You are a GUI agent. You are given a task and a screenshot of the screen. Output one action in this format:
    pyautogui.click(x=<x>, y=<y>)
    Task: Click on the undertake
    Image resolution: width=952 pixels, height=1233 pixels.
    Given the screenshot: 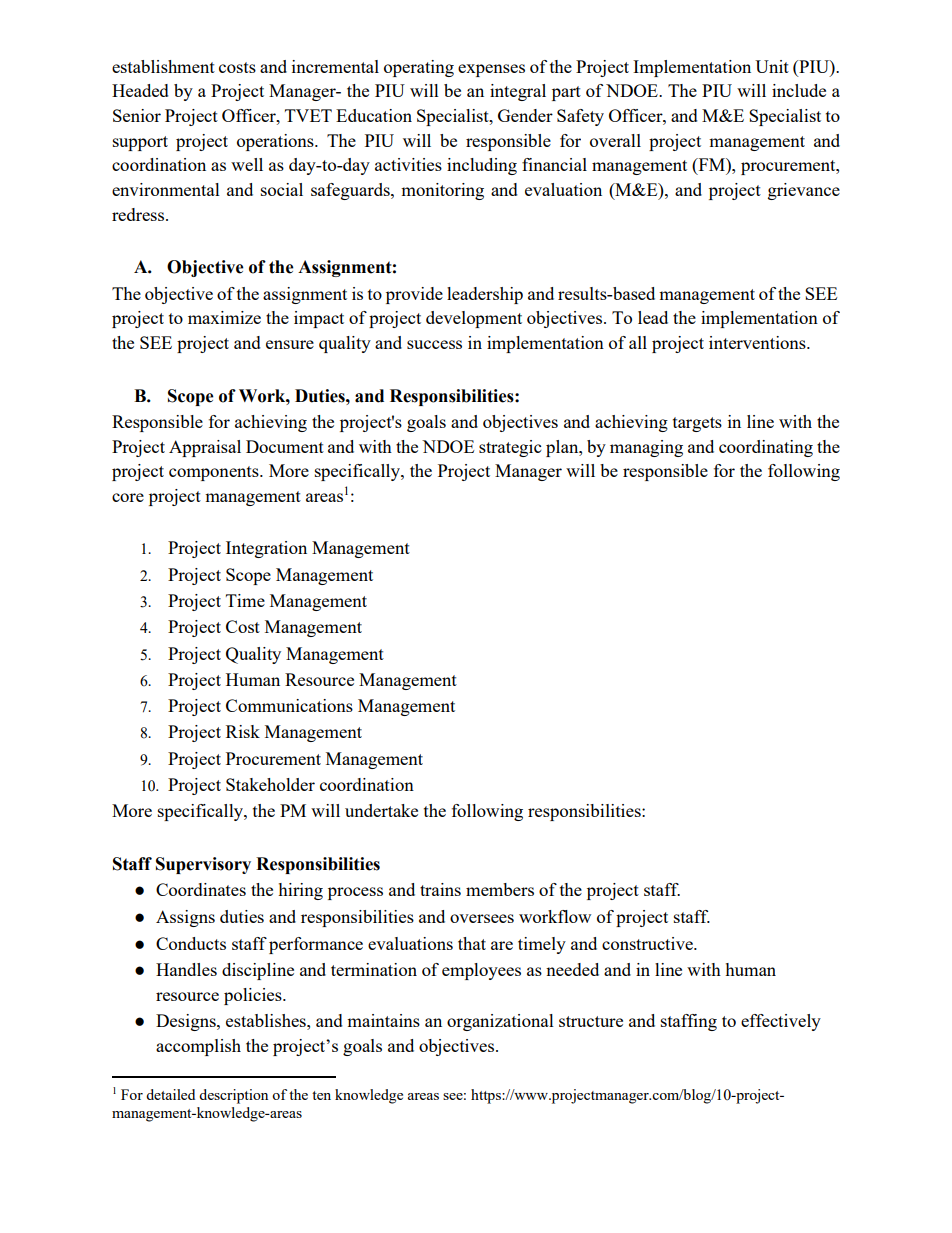 What is the action you would take?
    pyautogui.click(x=381, y=810)
